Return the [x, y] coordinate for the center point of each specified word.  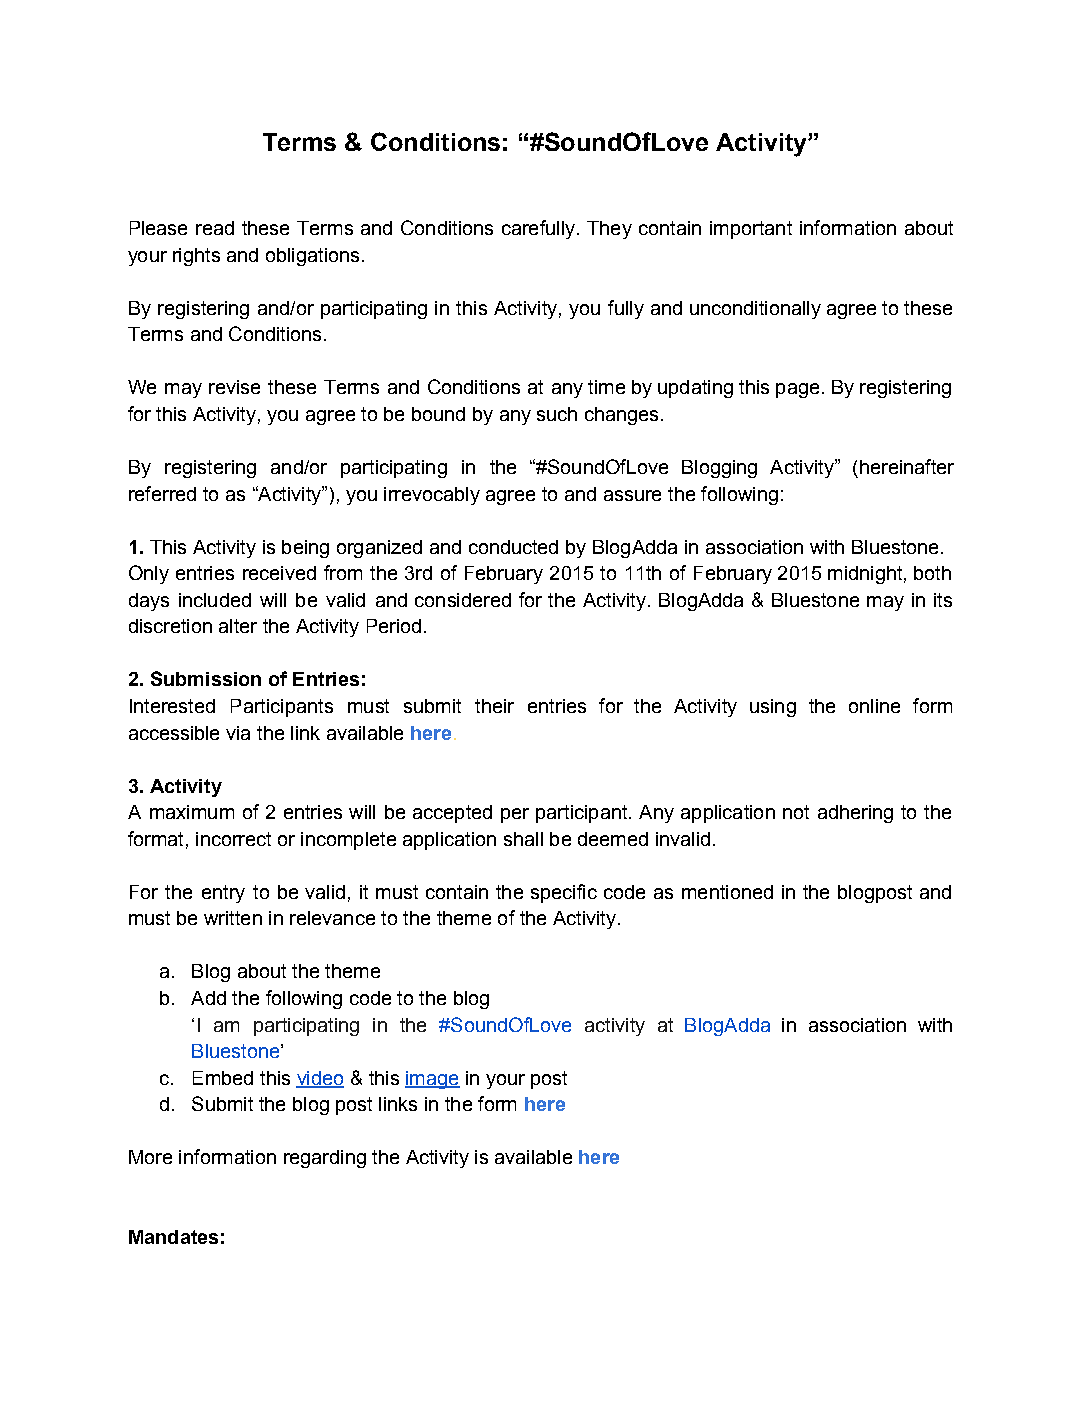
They [609, 230]
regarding [325, 1159]
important [751, 230]
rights [196, 257]
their [494, 706]
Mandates [173, 1237]
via [238, 733]
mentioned [727, 892]
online [874, 706]
